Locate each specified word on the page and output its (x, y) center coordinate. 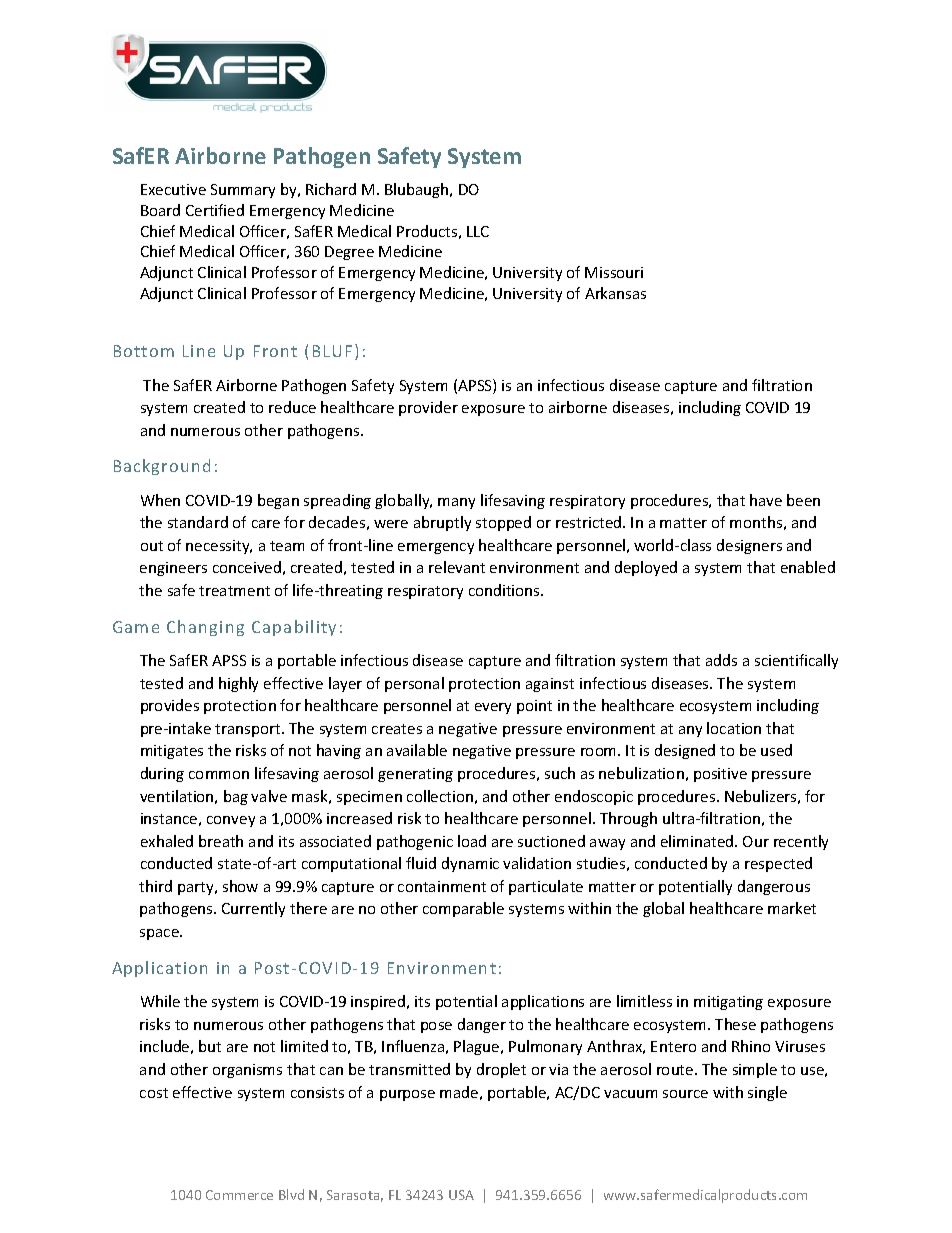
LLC (478, 231)
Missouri (614, 272)
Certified (215, 210)
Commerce (239, 1195)
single (767, 1093)
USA (461, 1195)
